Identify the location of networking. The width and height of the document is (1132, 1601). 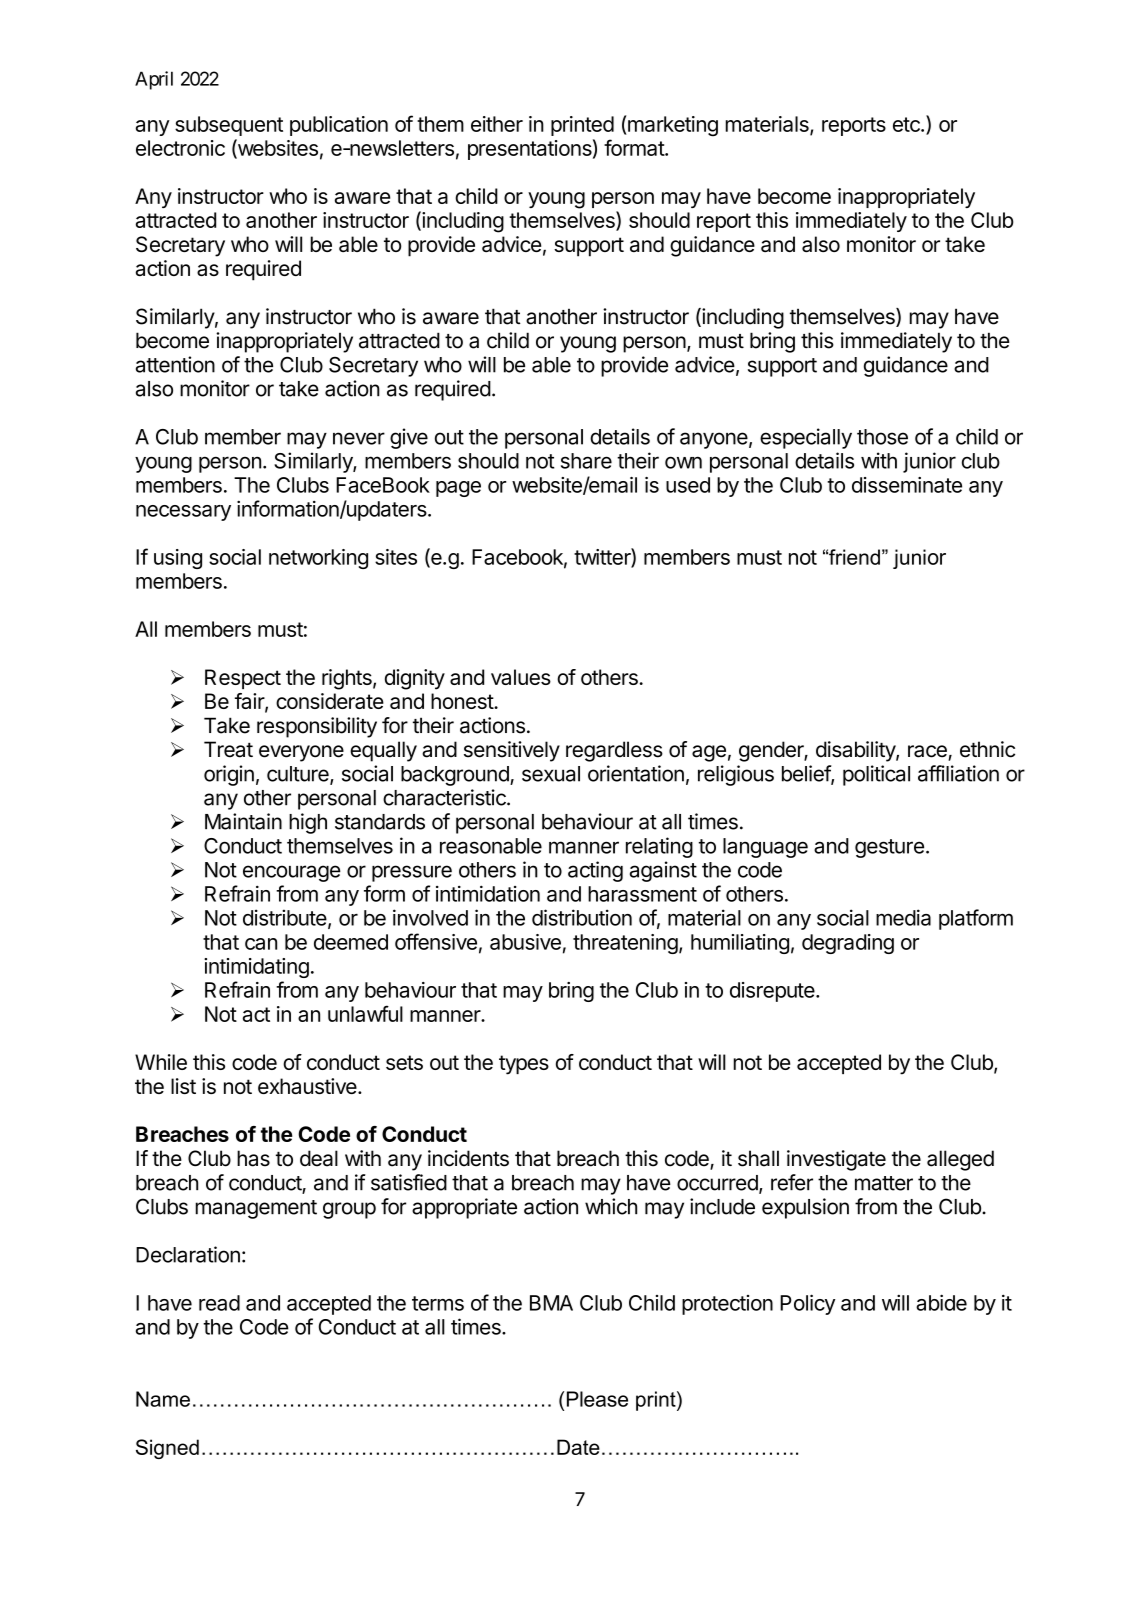
(318, 559).
